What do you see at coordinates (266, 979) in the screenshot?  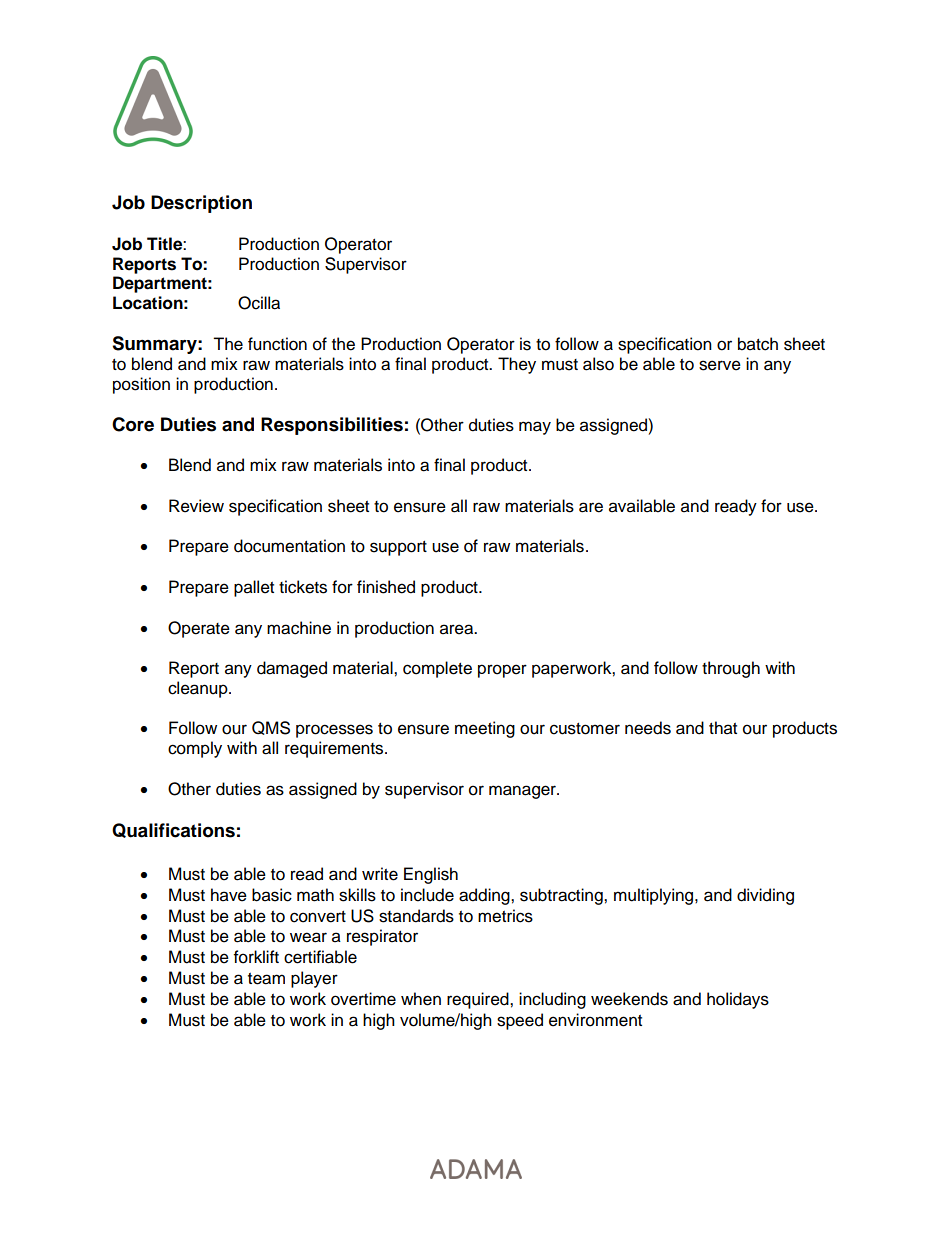 I see `team` at bounding box center [266, 979].
